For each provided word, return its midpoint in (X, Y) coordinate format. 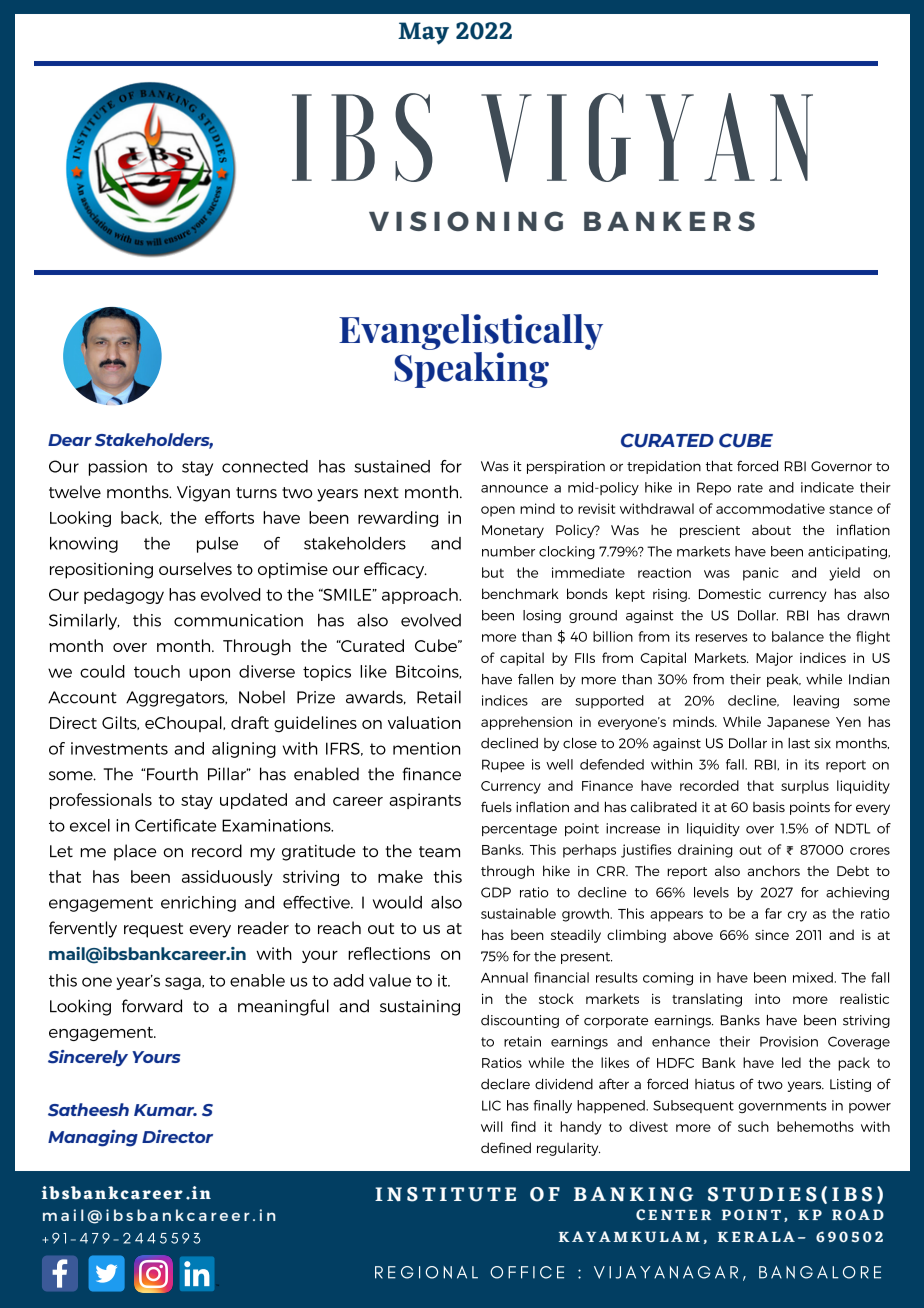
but (493, 572)
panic (761, 574)
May (423, 33)
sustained (392, 466)
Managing (93, 1138)
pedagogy (124, 596)
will (492, 1126)
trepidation (664, 467)
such (753, 1126)
